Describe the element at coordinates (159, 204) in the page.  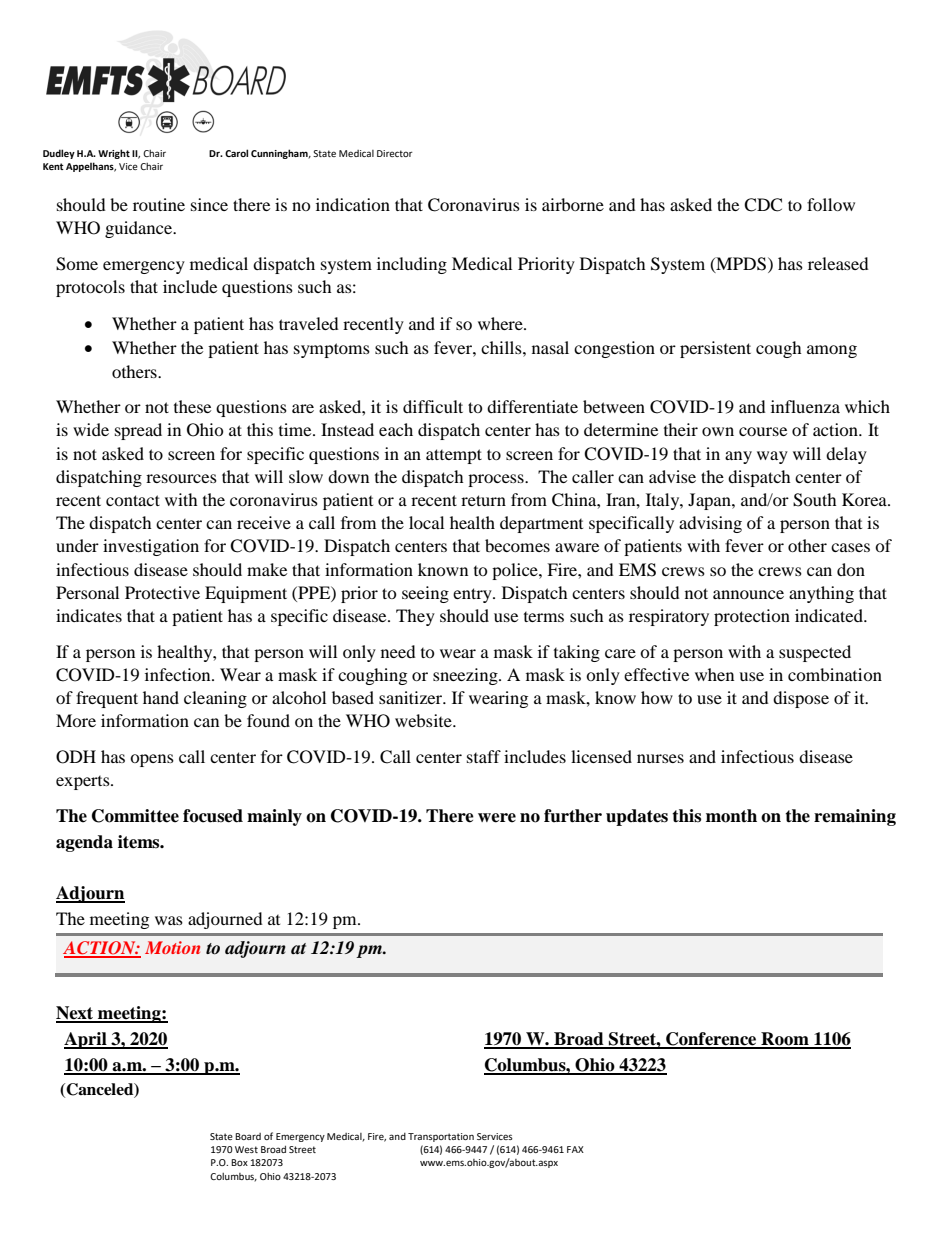
I see `routine` at that location.
